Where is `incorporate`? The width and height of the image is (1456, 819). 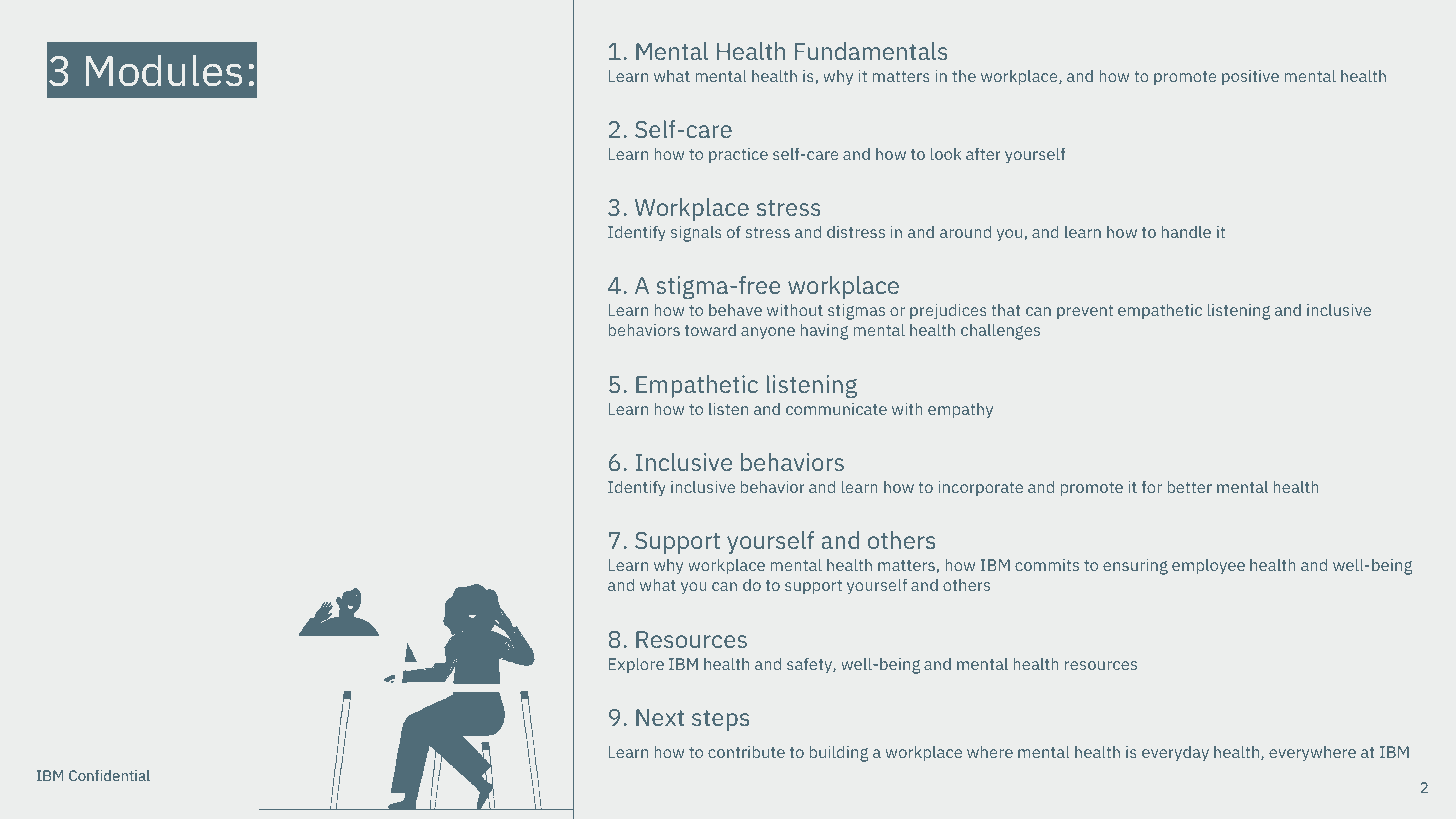
incorporate is located at coordinates (980, 488).
